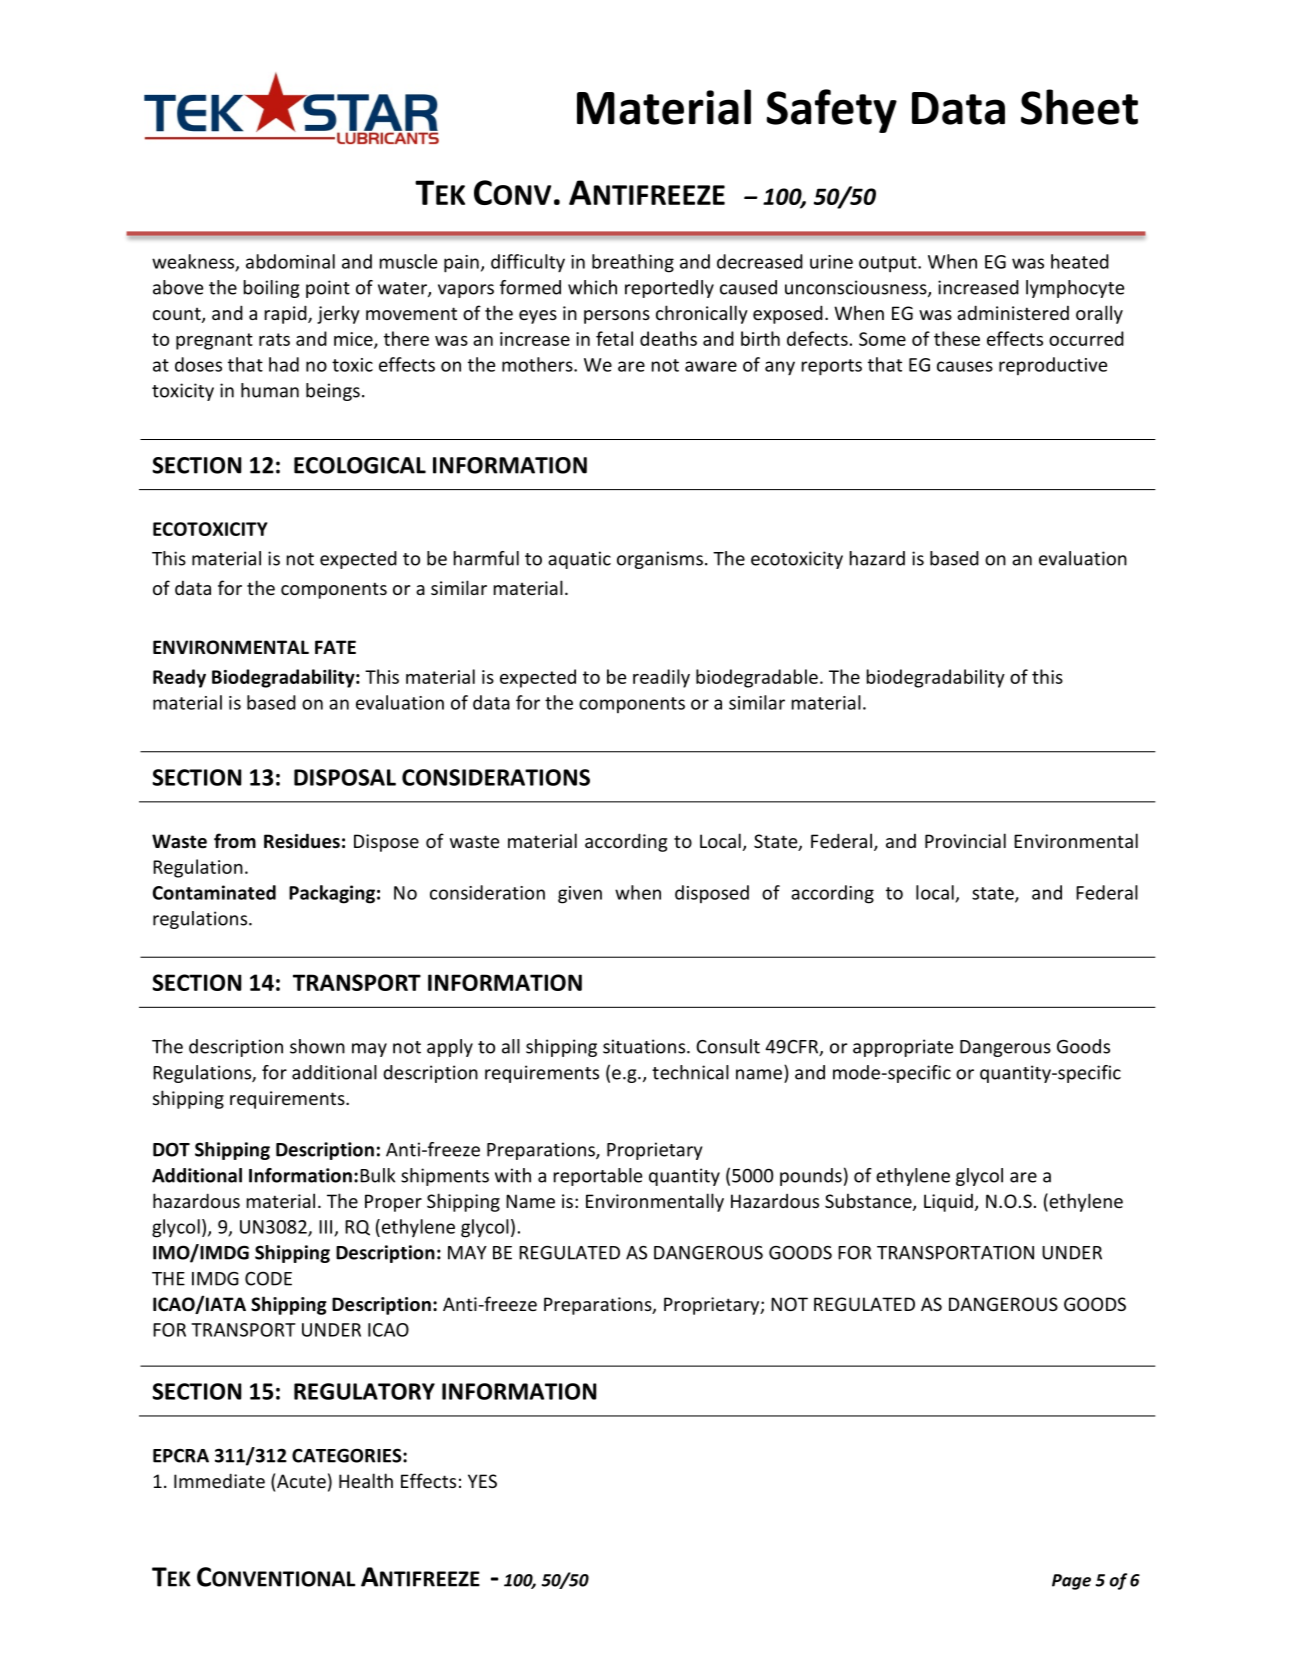  What do you see at coordinates (335, 647) in the screenshot?
I see `FATE` at bounding box center [335, 647].
